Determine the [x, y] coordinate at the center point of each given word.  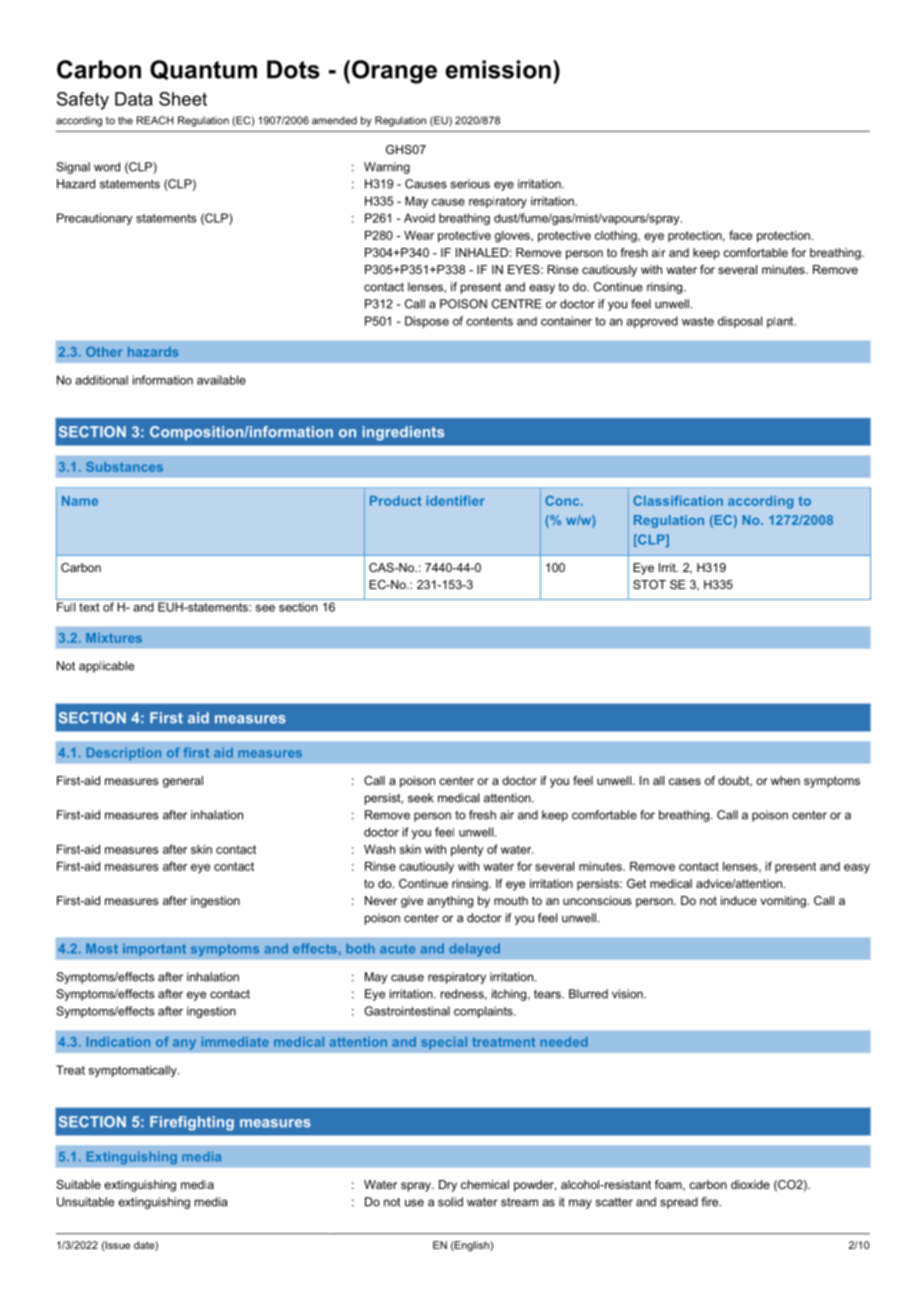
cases [685, 781]
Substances [124, 467]
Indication [118, 1042]
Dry [448, 1186]
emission [498, 69]
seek [421, 798]
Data [134, 99]
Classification [678, 501]
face [740, 235]
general [183, 782]
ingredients [403, 433]
